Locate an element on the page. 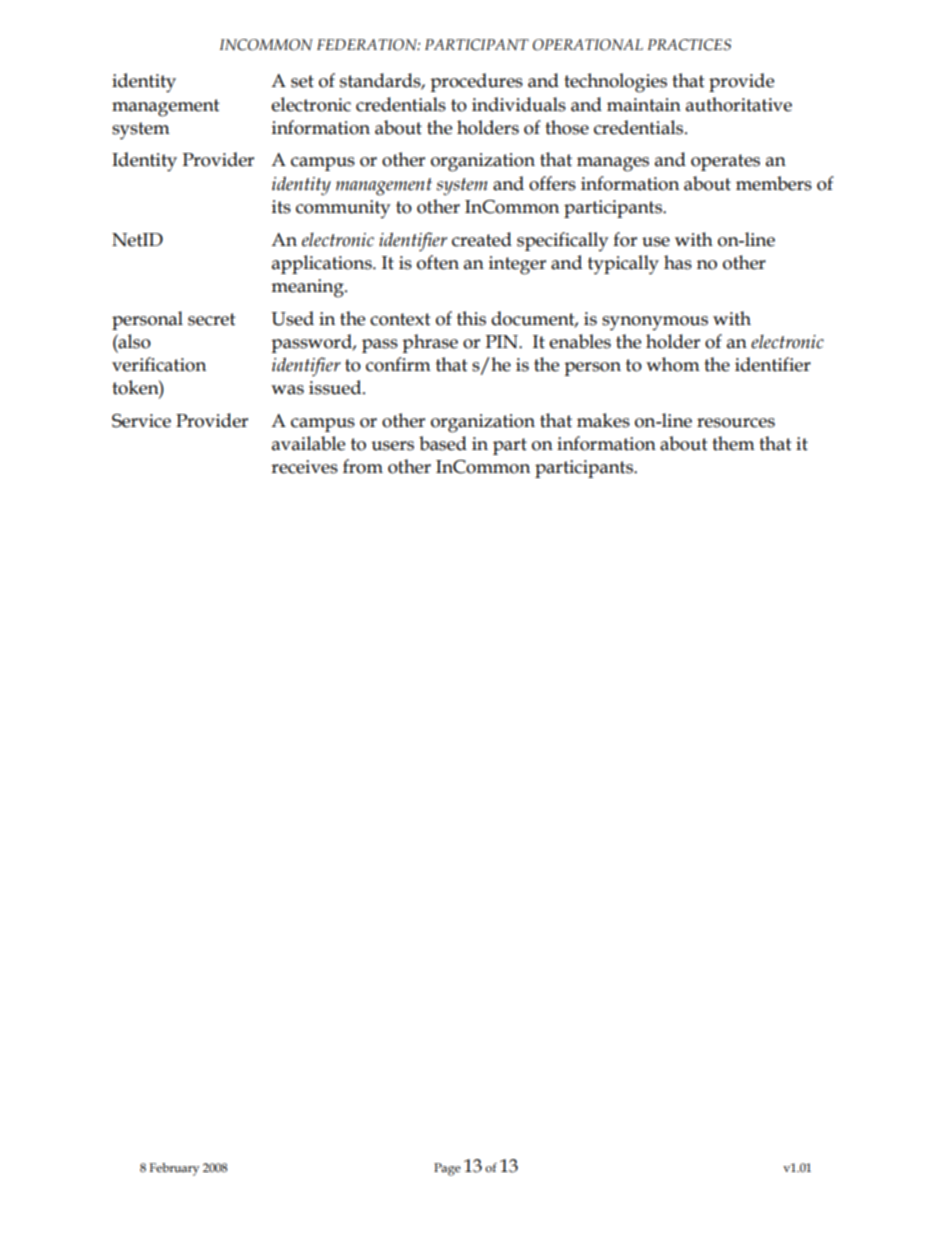 Image resolution: width=952 pixels, height=1233 pixels. whom is located at coordinates (673, 364).
